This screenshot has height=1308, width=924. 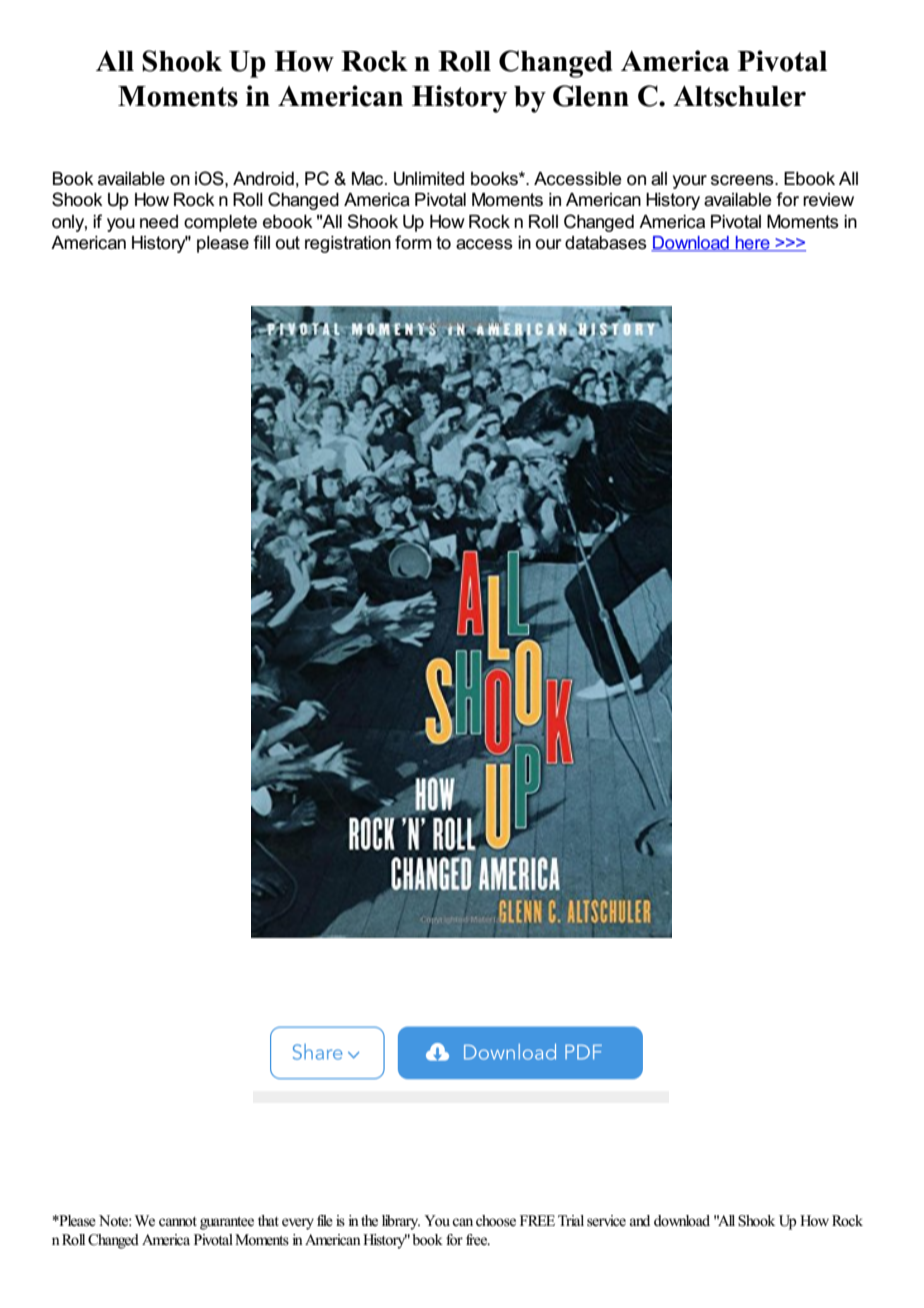 What do you see at coordinates (606, 243) in the screenshot?
I see `databases` at bounding box center [606, 243].
